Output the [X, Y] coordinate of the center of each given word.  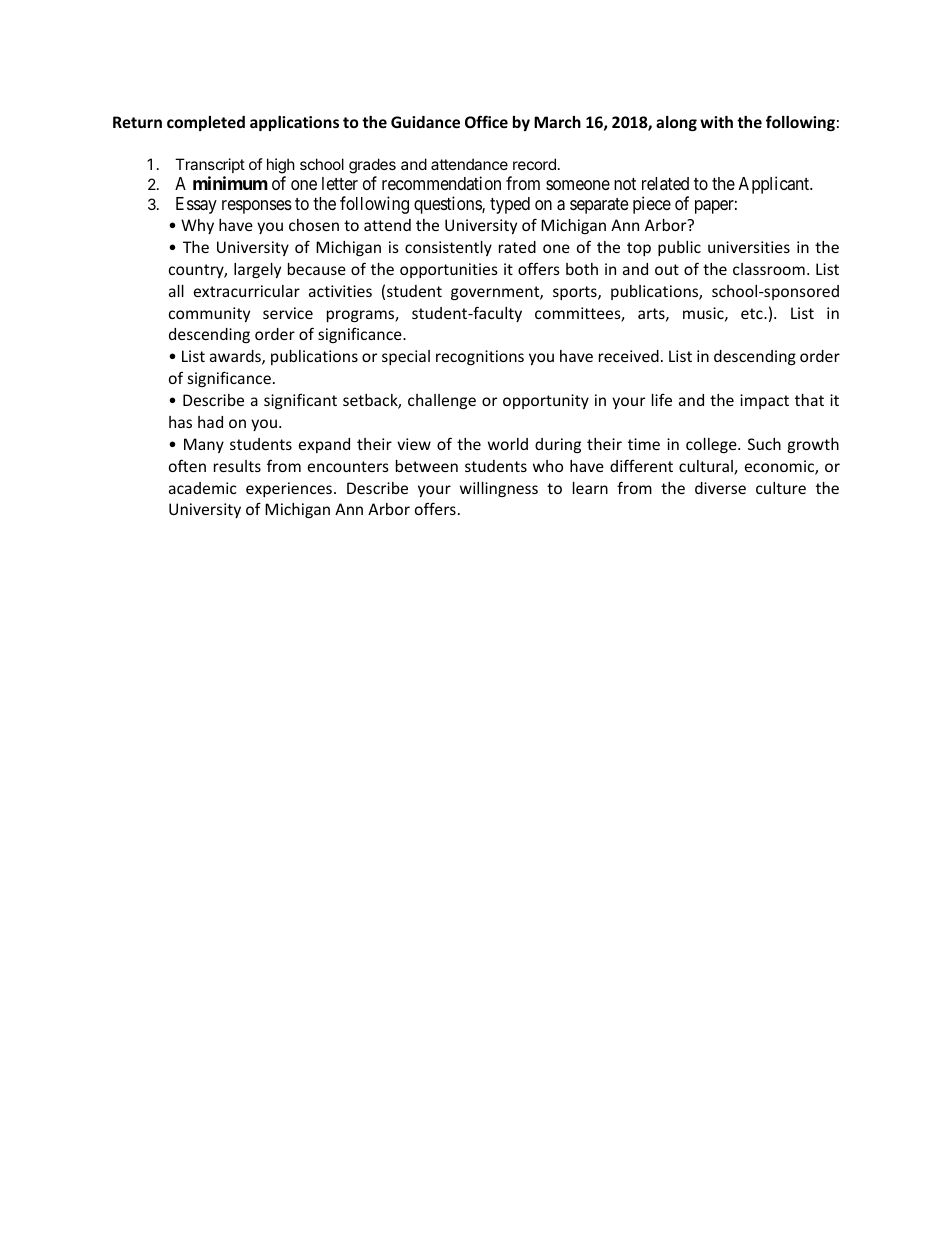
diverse [720, 488]
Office [486, 121]
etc [753, 313]
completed [206, 123]
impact [764, 401]
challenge [442, 401]
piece [652, 205]
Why [197, 226]
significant [300, 401]
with [716, 122]
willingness [499, 489]
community [209, 314]
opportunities [449, 270]
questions [448, 205]
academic [203, 488]
